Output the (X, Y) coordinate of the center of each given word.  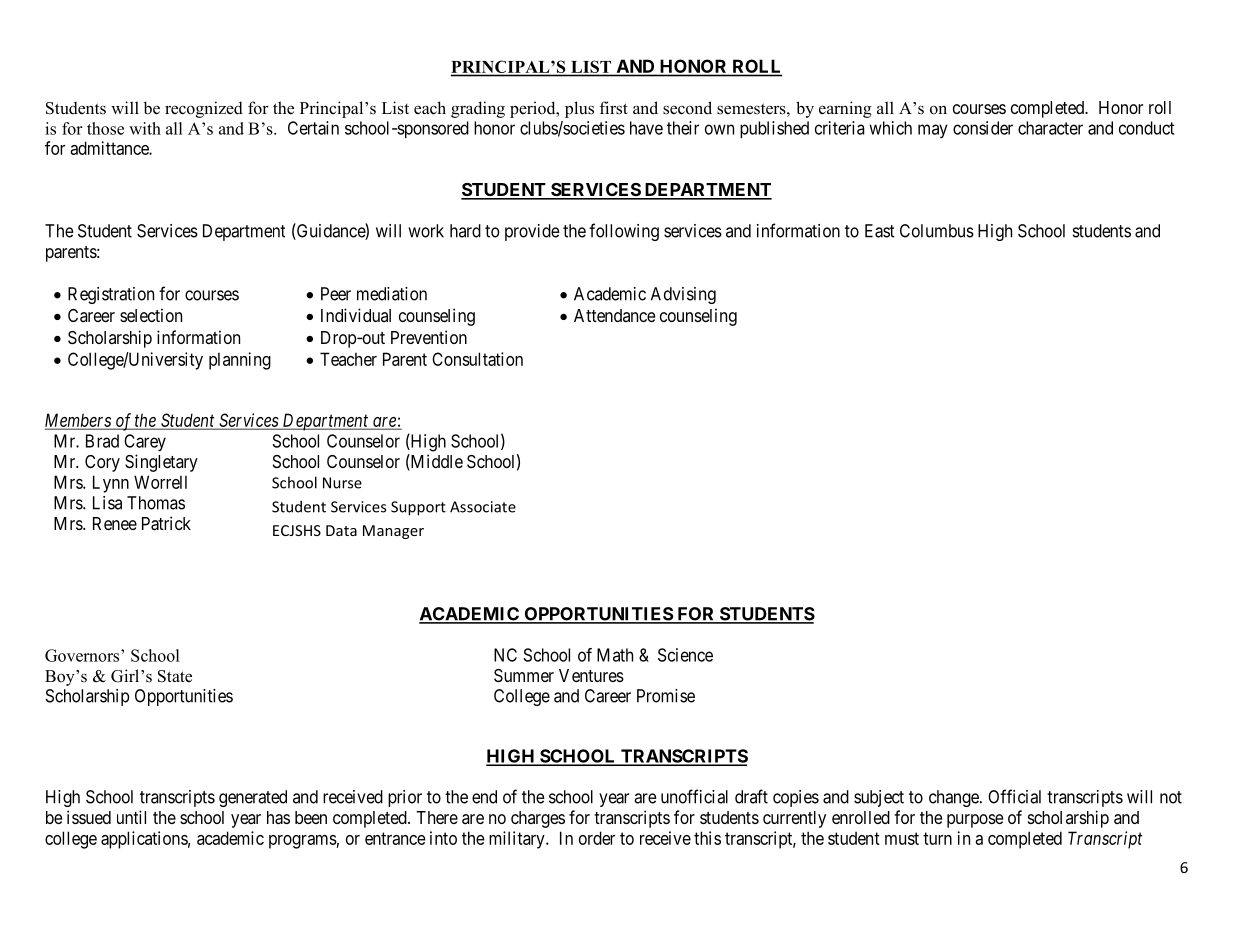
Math (615, 655)
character (1050, 128)
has (278, 818)
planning (240, 361)
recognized (204, 109)
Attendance (614, 315)
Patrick (166, 523)
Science (685, 655)
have (646, 128)
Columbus (937, 231)
